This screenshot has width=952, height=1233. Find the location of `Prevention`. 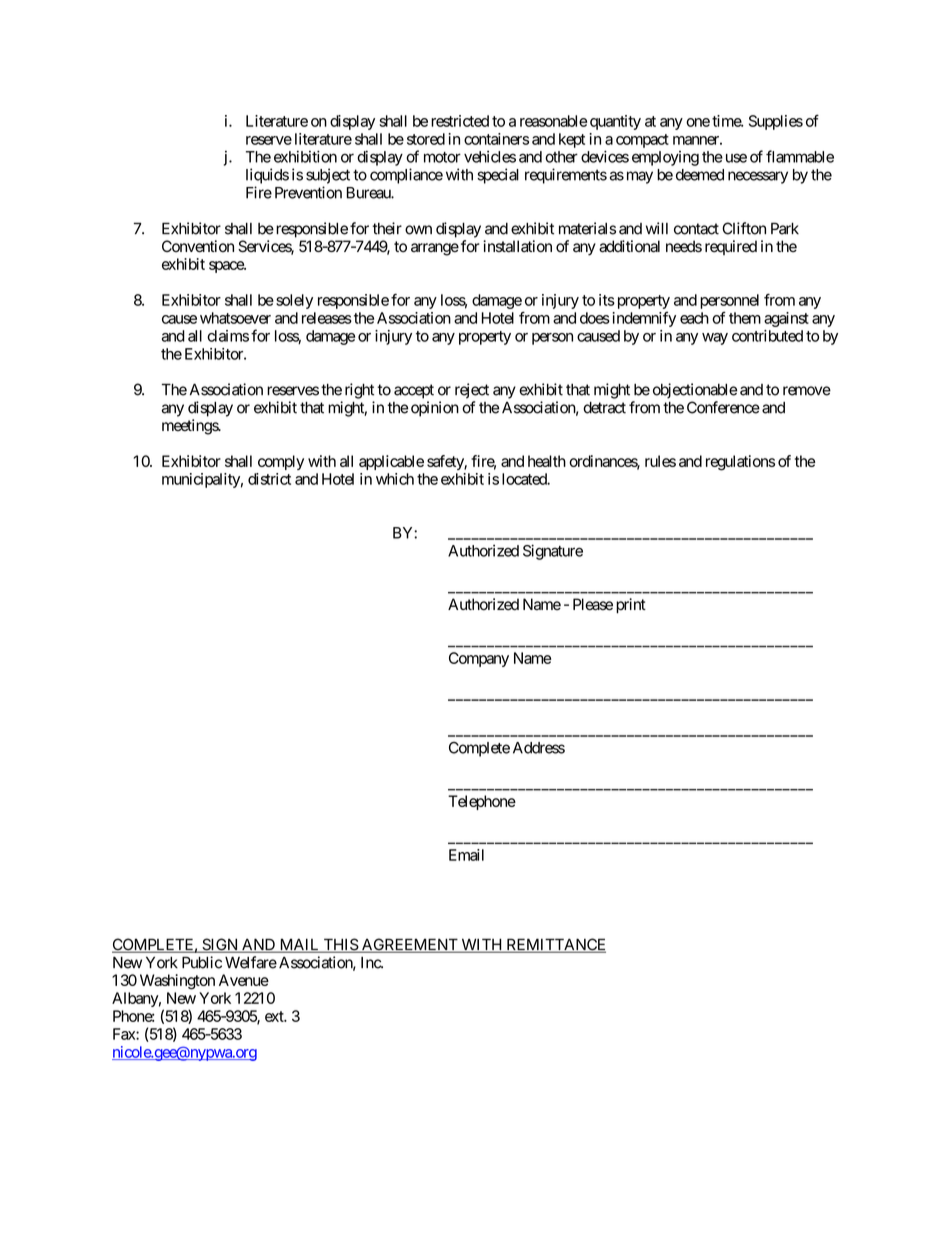

Prevention is located at coordinates (308, 192).
